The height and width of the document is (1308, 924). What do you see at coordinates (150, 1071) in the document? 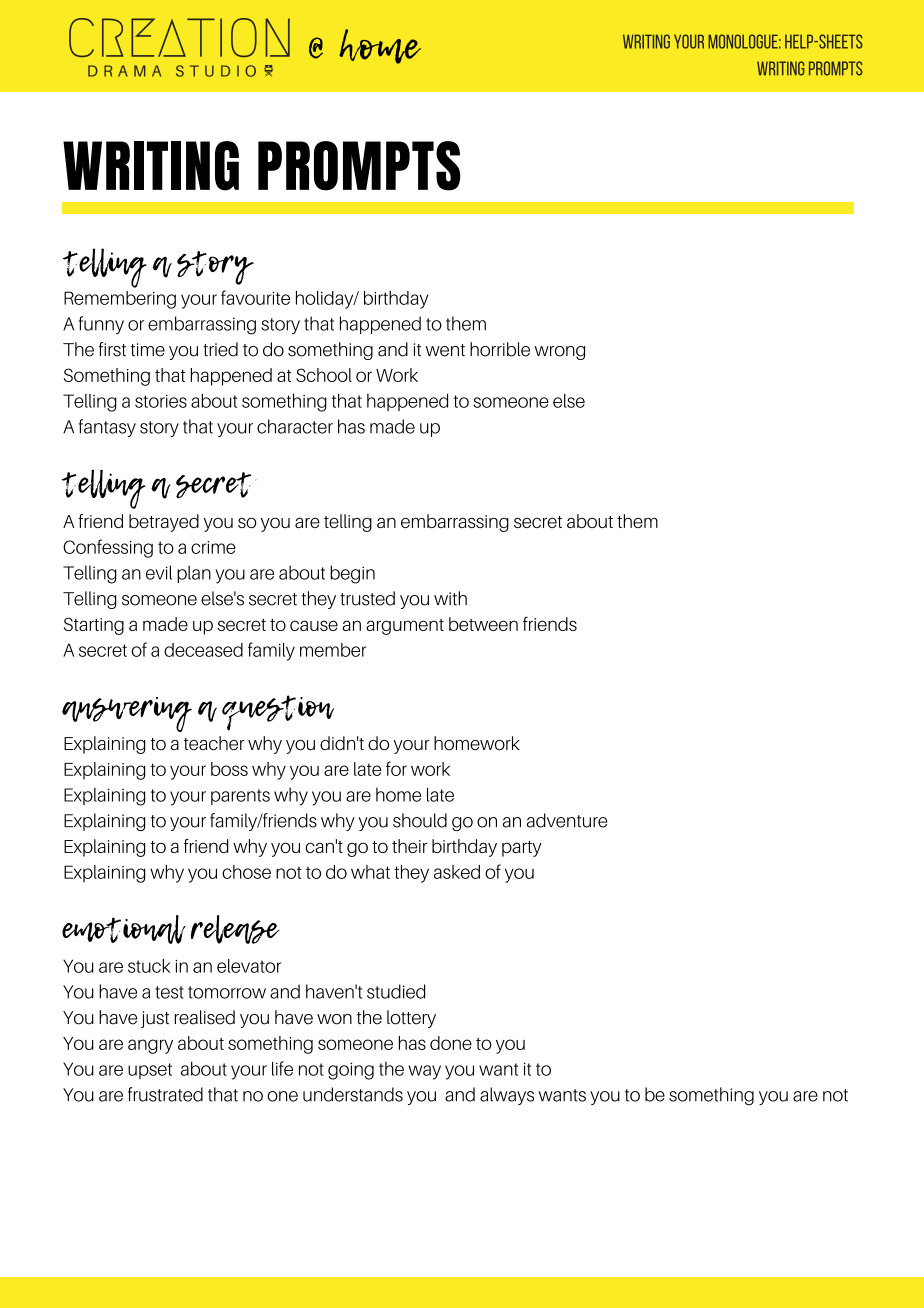
I see `upset` at bounding box center [150, 1071].
